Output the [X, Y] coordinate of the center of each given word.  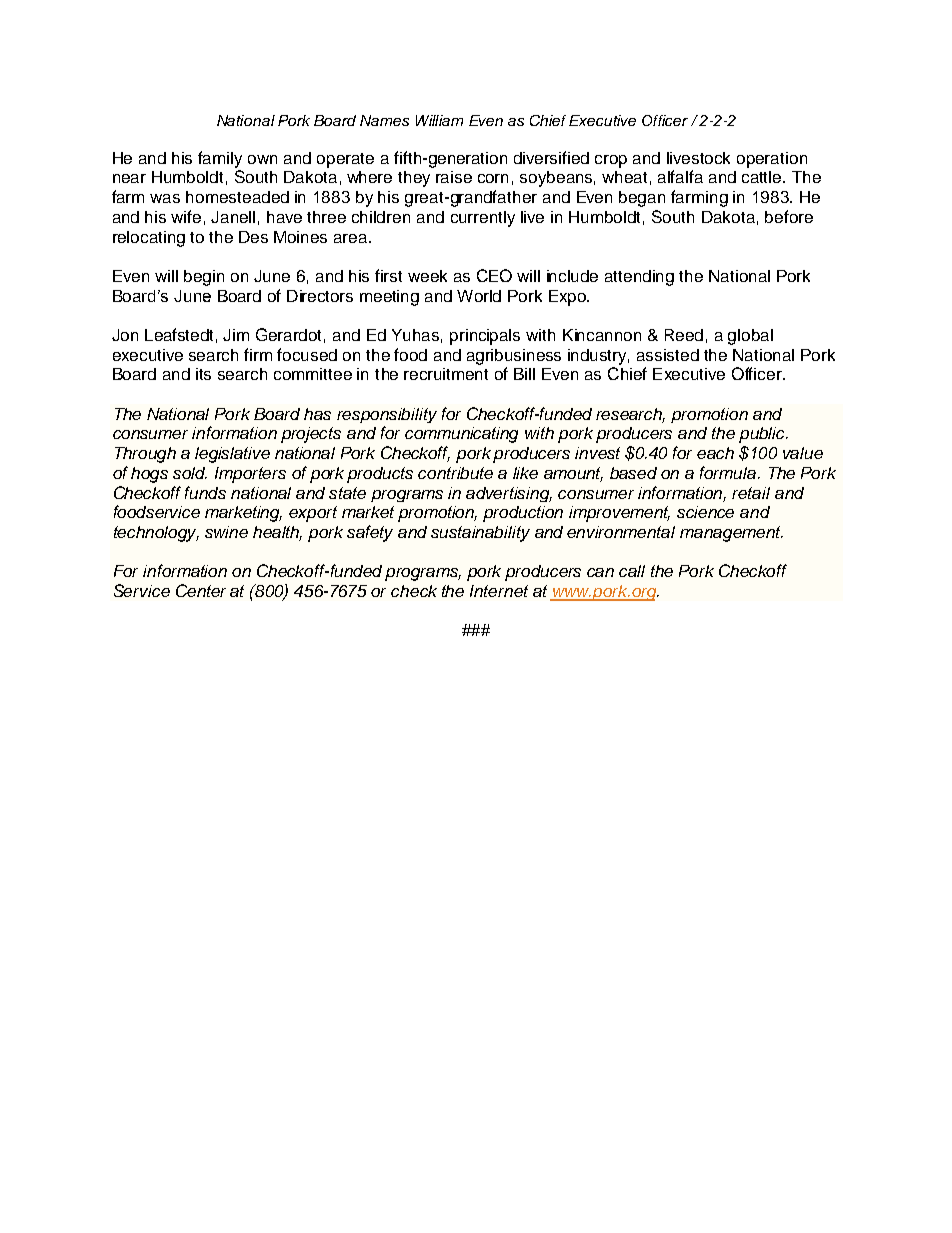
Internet [499, 591]
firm [258, 354]
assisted [668, 355]
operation [772, 160]
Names [384, 120]
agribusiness [514, 357]
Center [201, 590]
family [220, 159]
